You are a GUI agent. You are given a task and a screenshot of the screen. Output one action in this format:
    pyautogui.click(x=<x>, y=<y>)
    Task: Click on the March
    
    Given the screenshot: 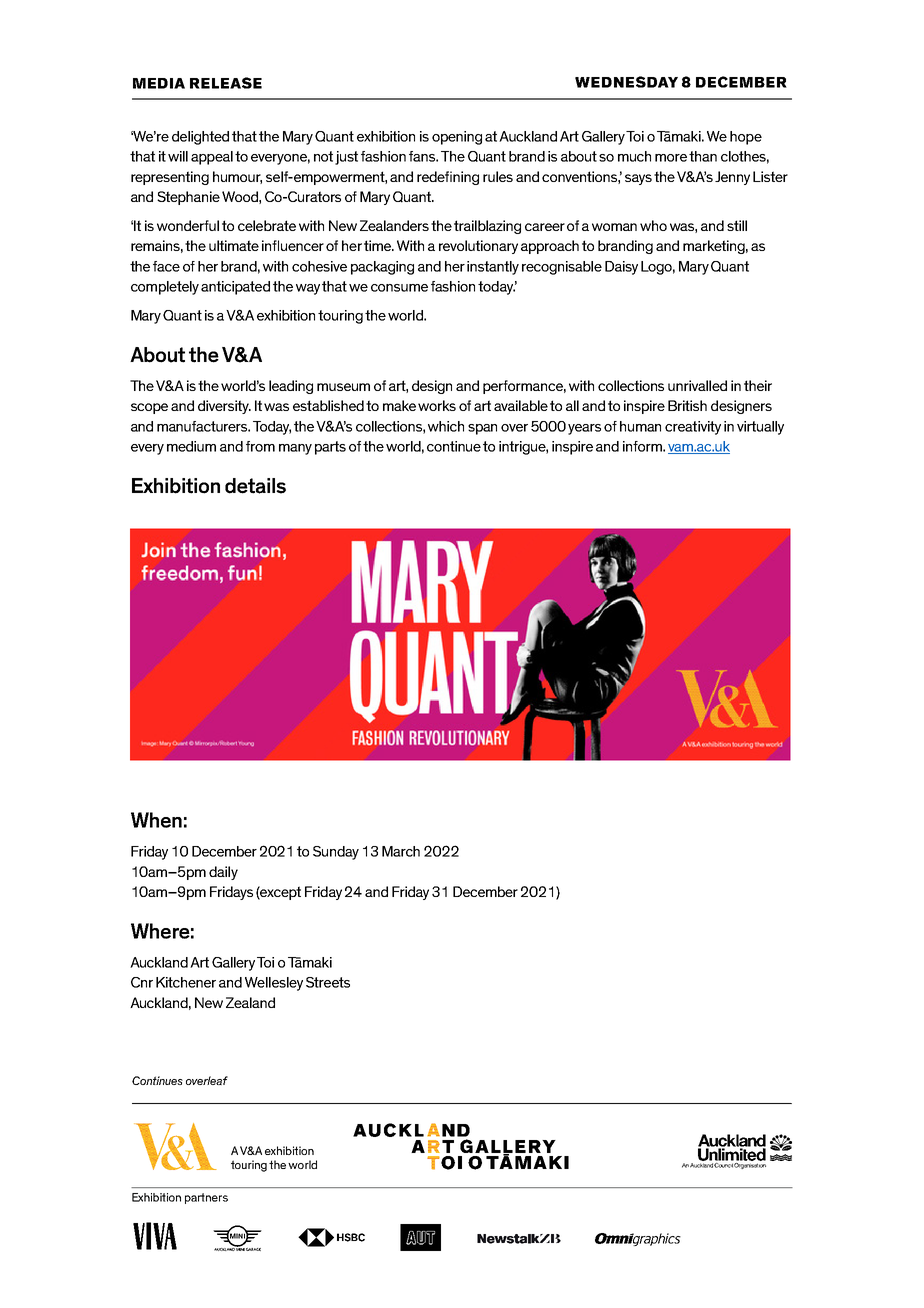 What is the action you would take?
    pyautogui.click(x=401, y=851)
